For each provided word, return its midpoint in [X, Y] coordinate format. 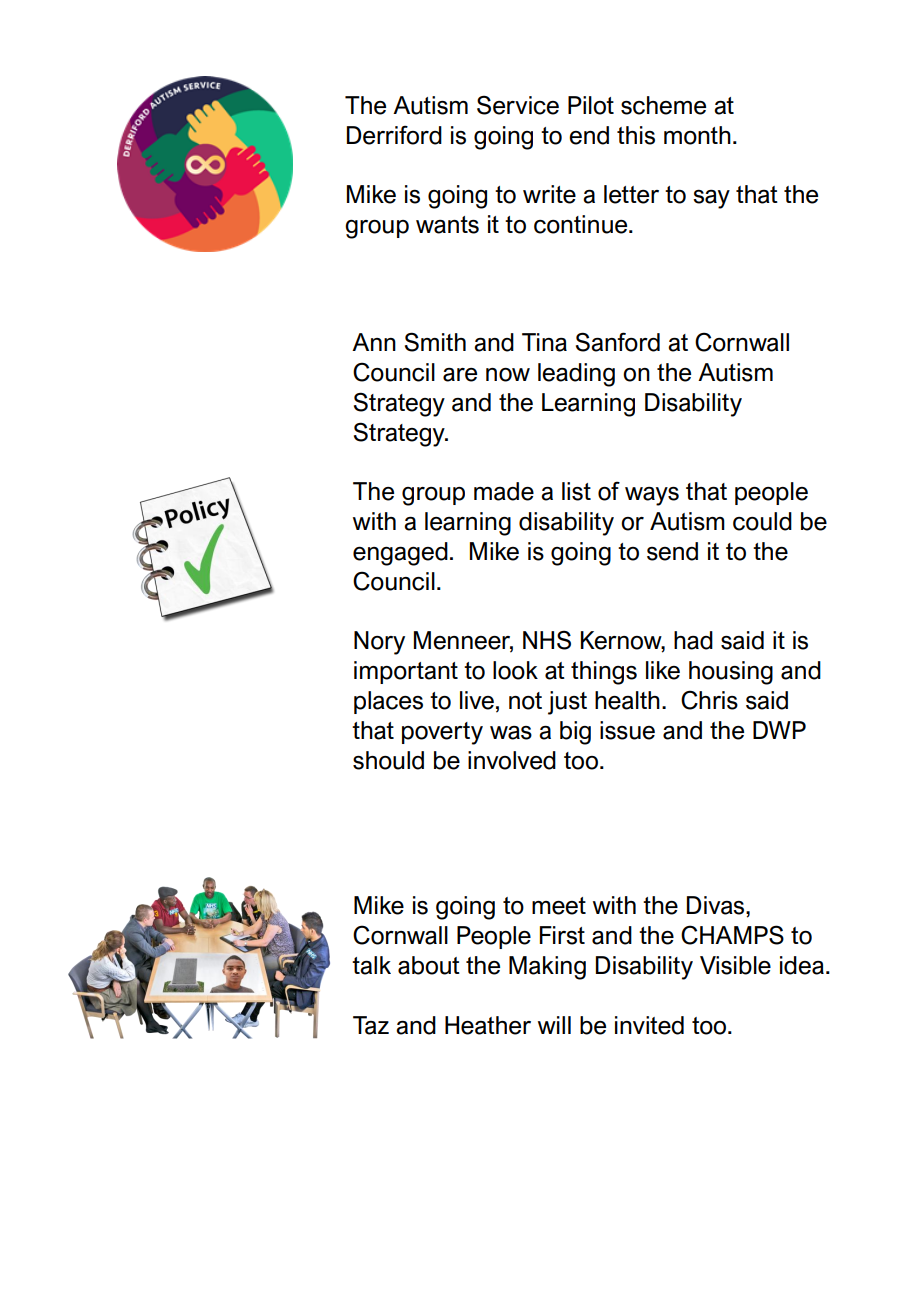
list [576, 491]
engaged [400, 554]
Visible [735, 965]
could [762, 521]
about [429, 965]
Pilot [591, 105]
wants [447, 225]
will [554, 1025]
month [697, 135]
